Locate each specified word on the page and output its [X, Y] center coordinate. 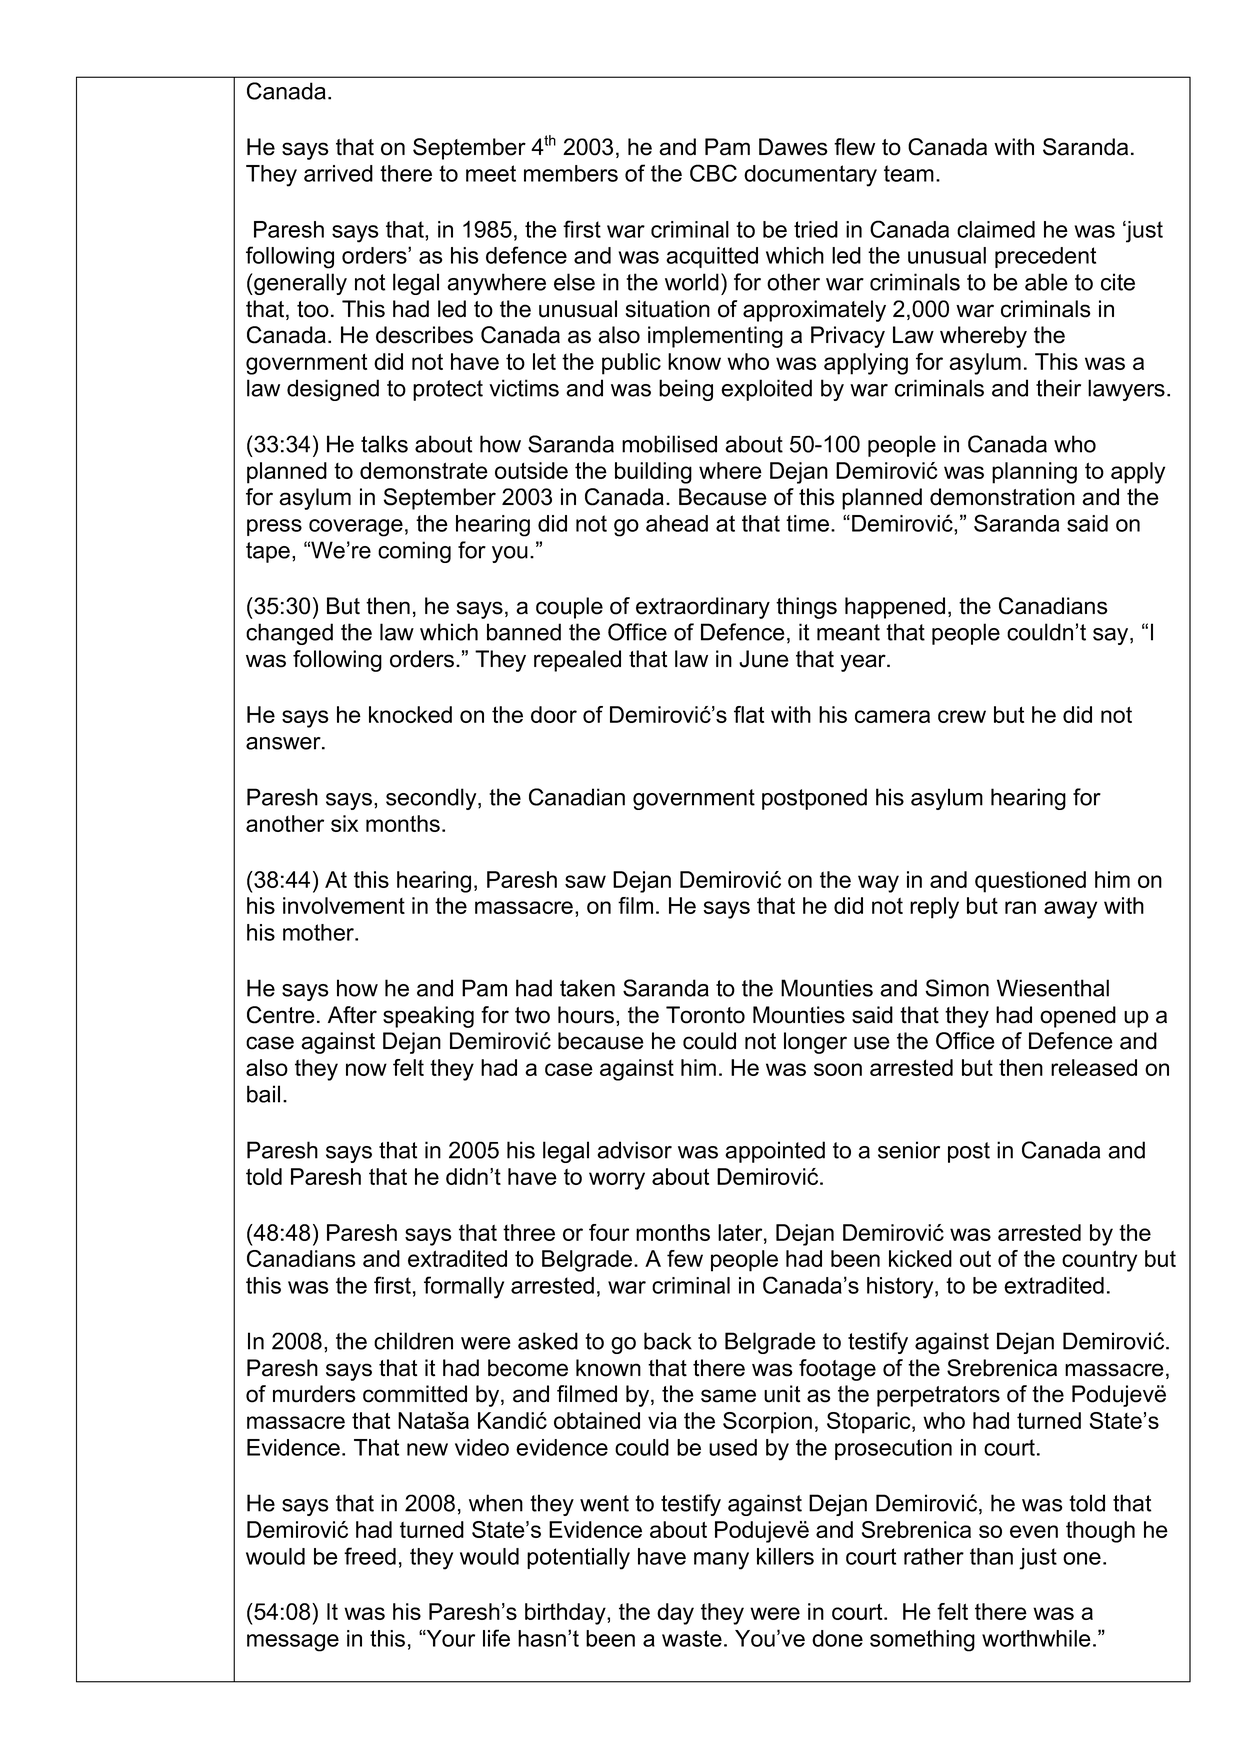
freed [370, 1556]
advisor [634, 1150]
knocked [410, 714]
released [1094, 1067]
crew [962, 716]
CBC [713, 173]
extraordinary [703, 608]
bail [263, 1094]
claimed [996, 229]
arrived [338, 173]
